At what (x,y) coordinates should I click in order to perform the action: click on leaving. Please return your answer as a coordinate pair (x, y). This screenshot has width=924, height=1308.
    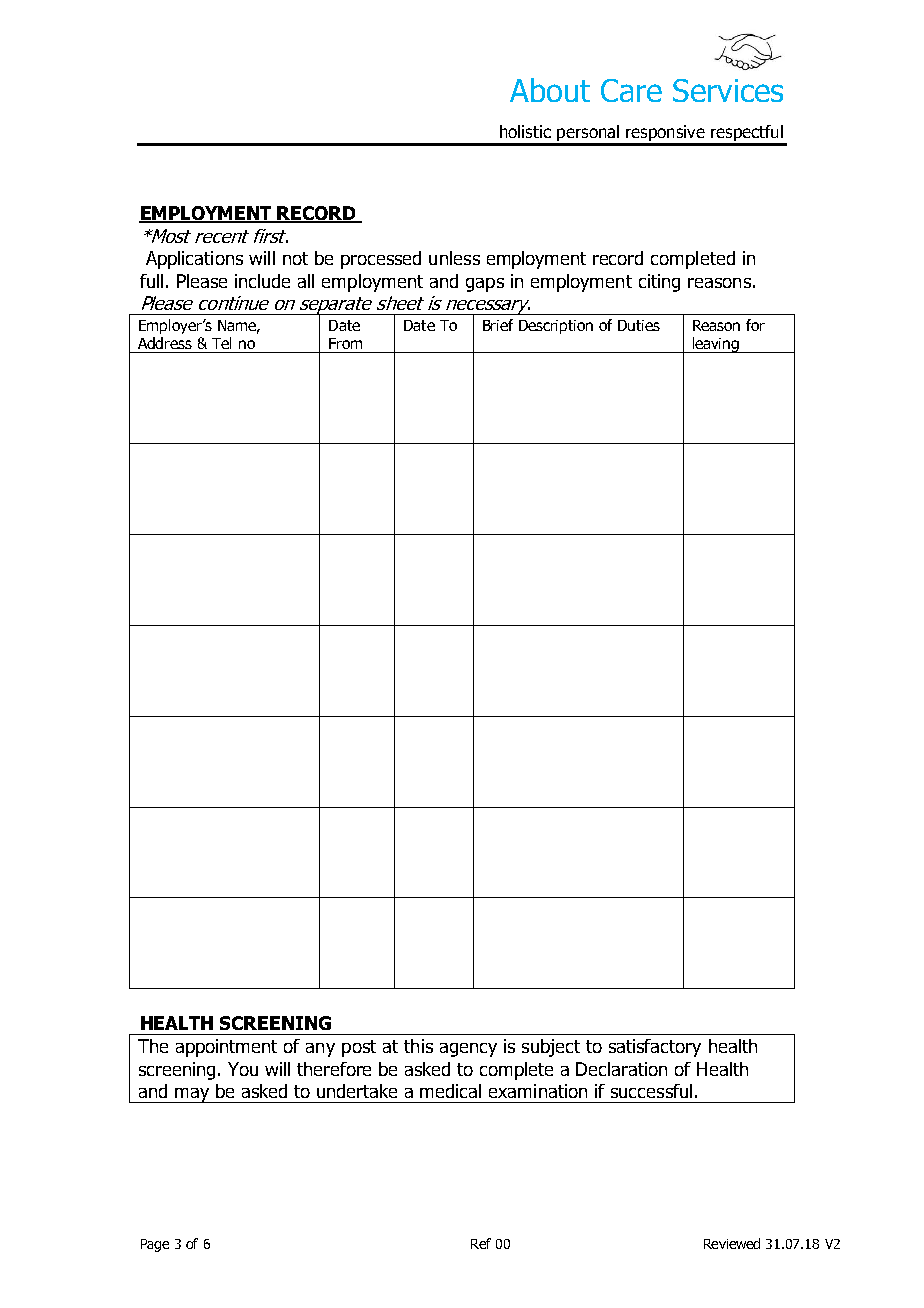
    Looking at the image, I should click on (715, 345).
